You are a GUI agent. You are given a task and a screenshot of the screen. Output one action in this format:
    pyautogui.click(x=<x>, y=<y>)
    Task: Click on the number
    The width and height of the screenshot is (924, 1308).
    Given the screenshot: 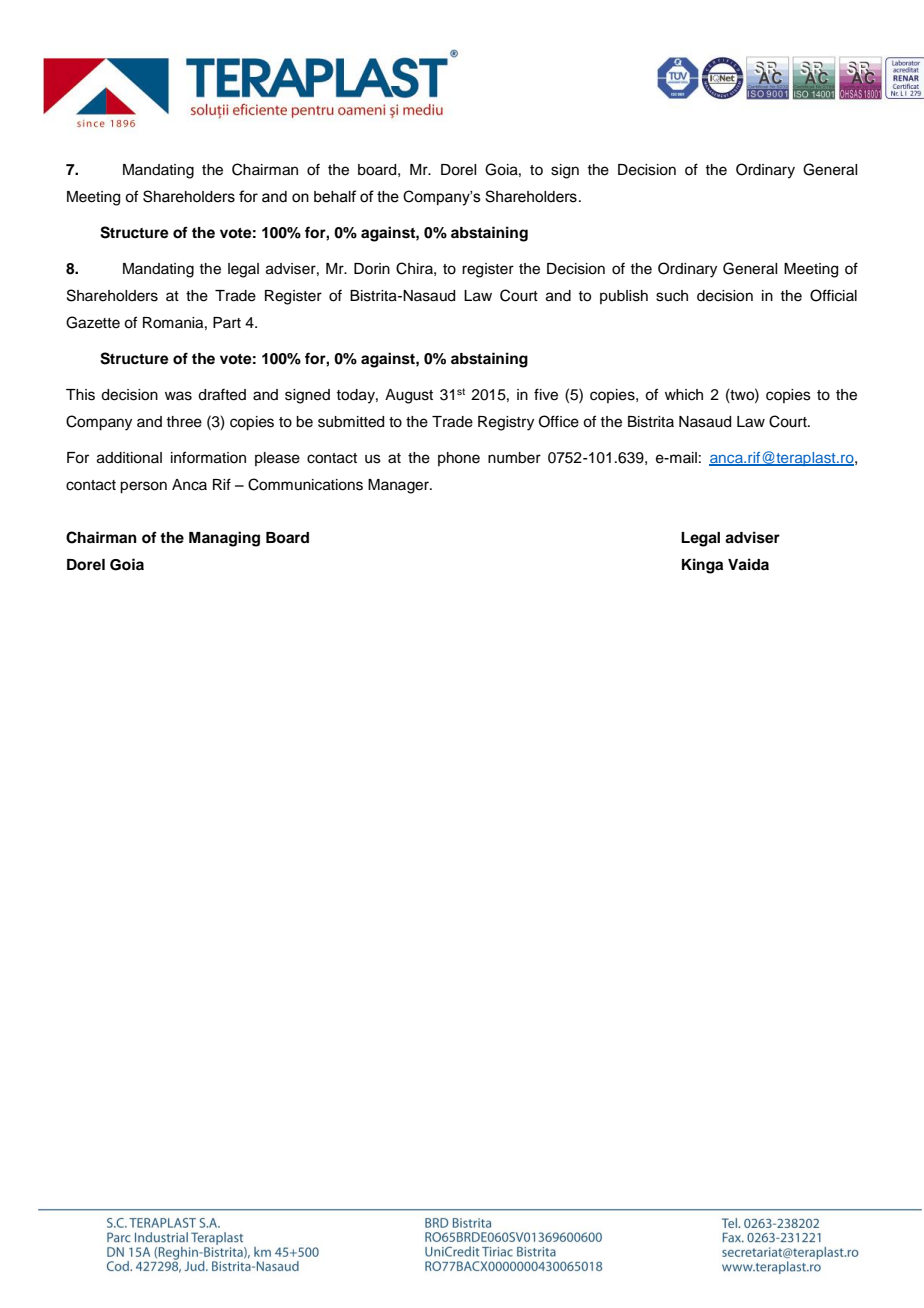 What is the action you would take?
    pyautogui.click(x=514, y=458)
